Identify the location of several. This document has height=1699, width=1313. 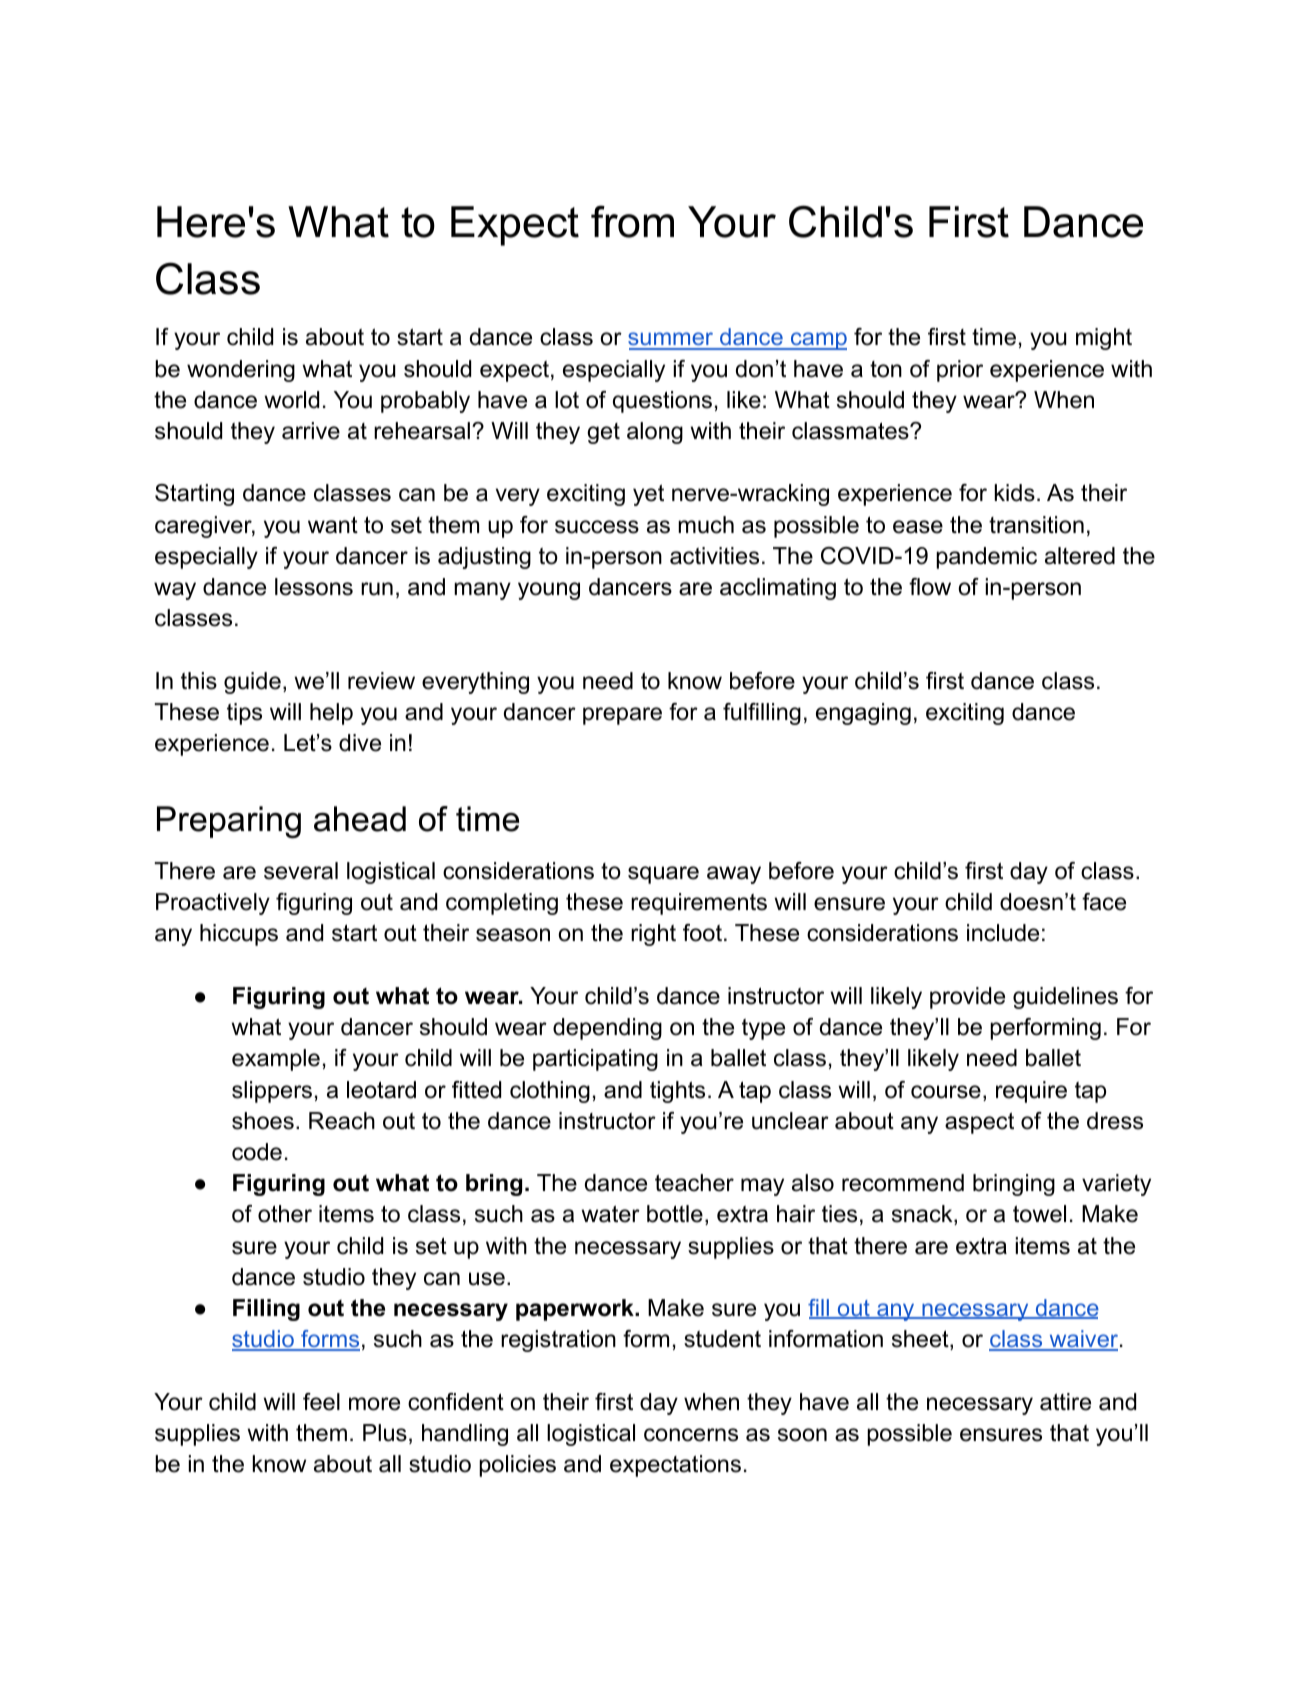
(301, 871).
